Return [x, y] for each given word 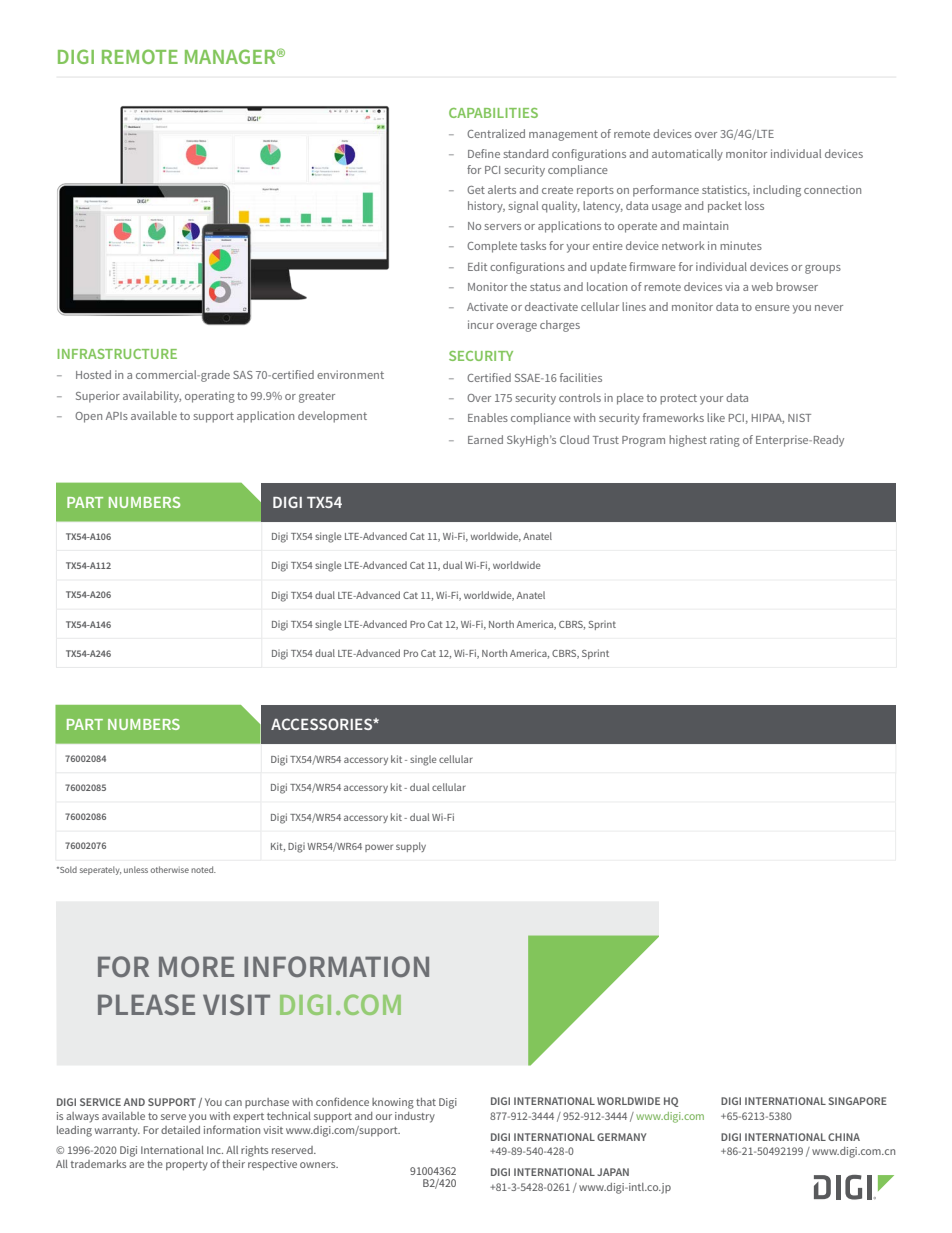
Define [484, 153]
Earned [485, 439]
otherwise [169, 869]
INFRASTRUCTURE [117, 354]
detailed [180, 1130]
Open [88, 417]
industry [415, 1117]
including [777, 191]
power [379, 848]
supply [411, 847]
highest [688, 441]
